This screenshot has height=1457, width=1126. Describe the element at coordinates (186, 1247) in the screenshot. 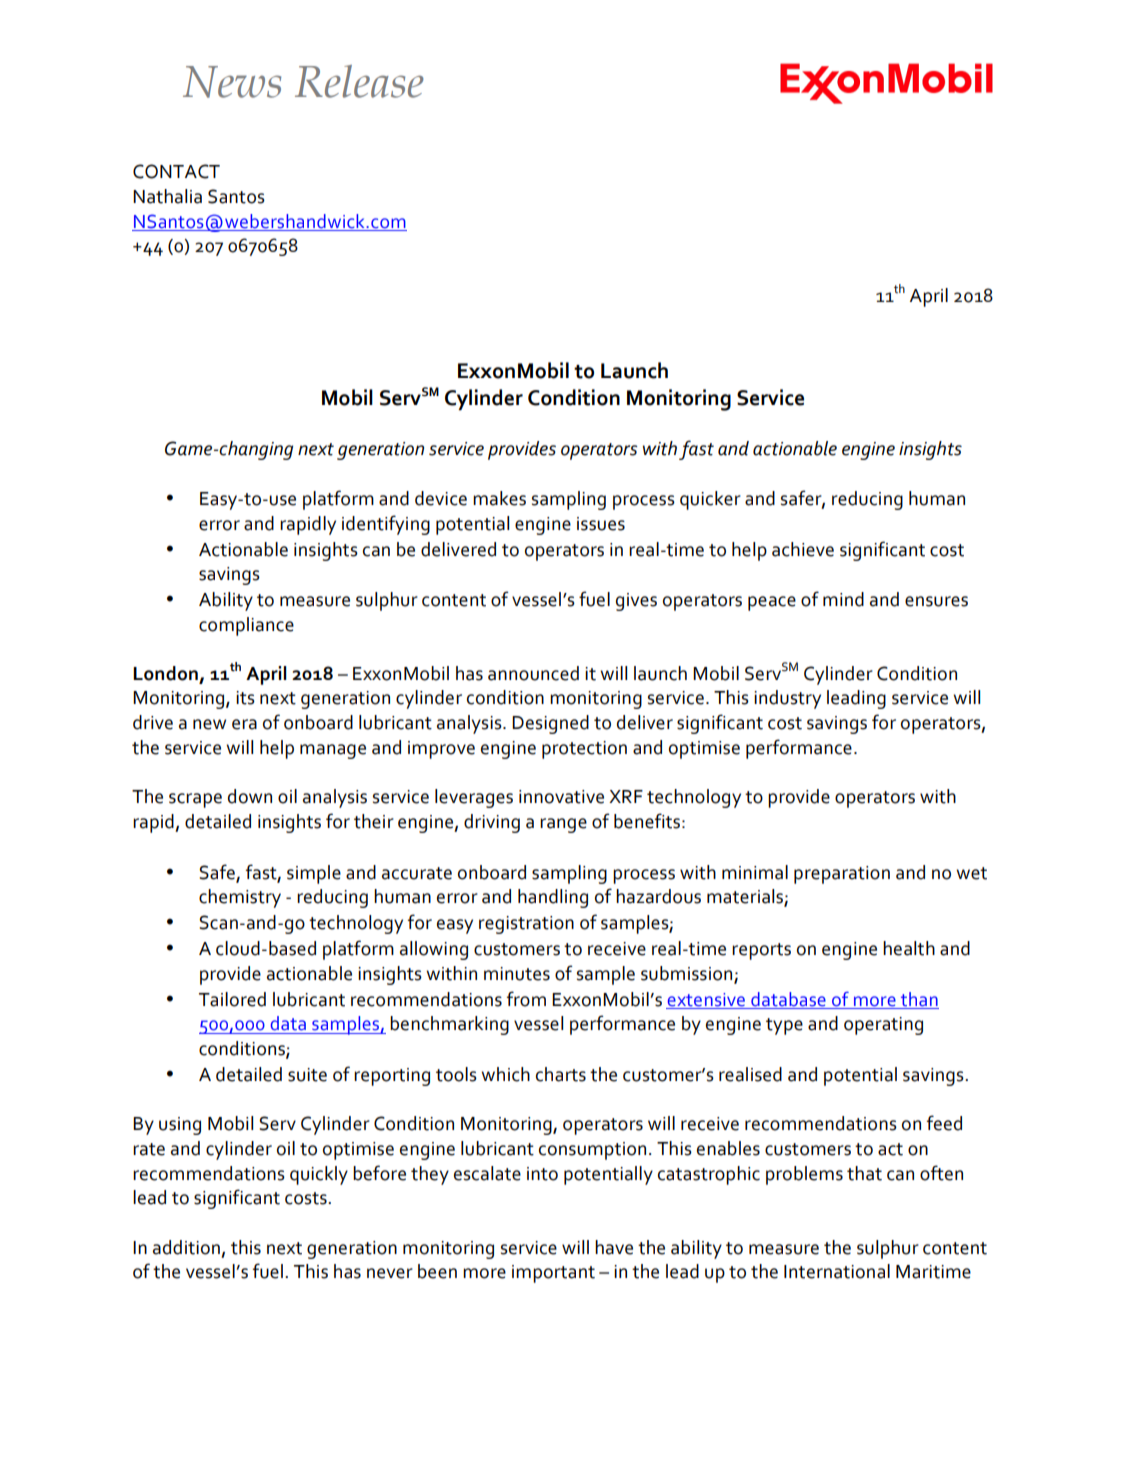

I see `addition` at that location.
